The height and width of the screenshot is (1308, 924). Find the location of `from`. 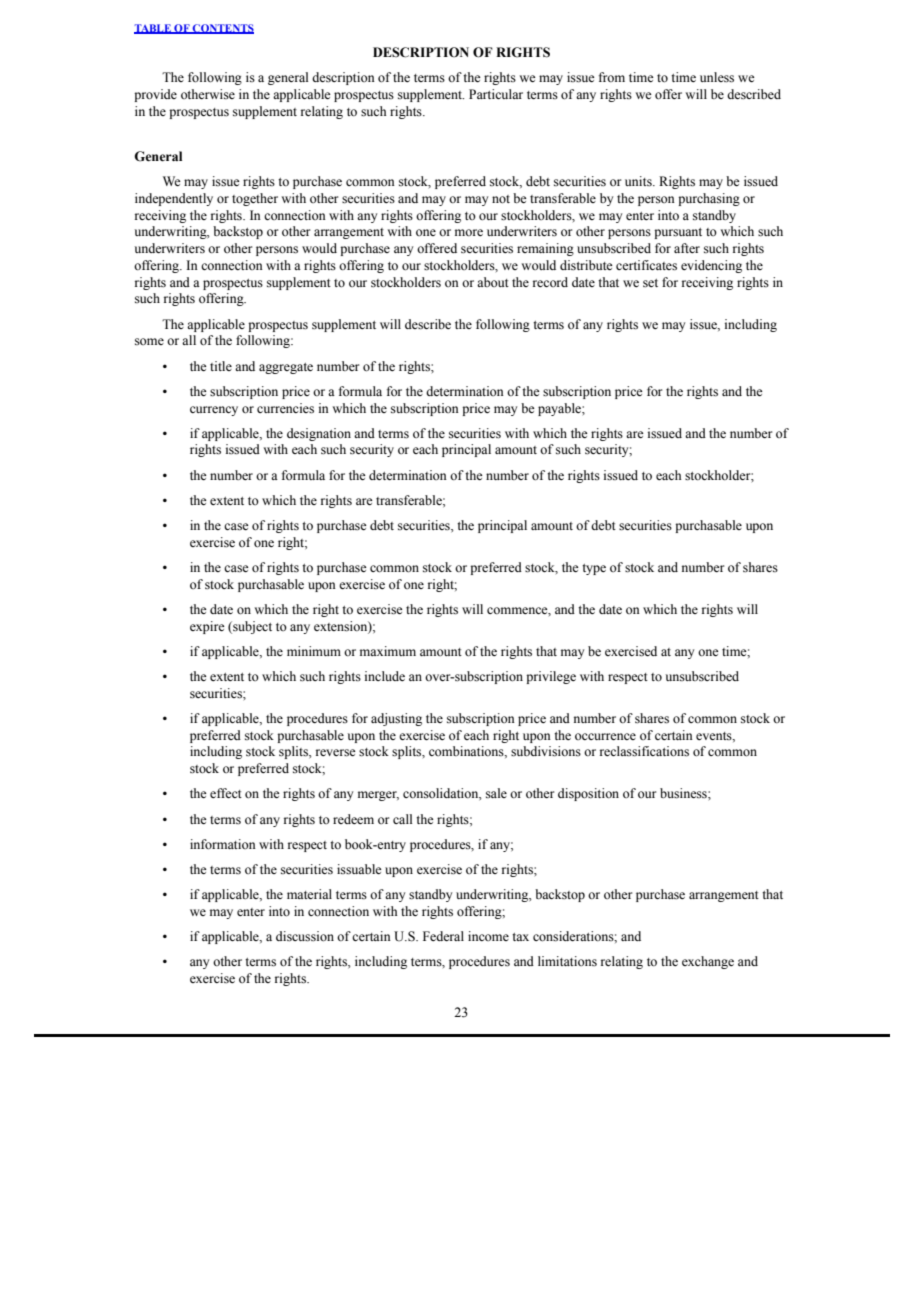

from is located at coordinates (612, 77).
